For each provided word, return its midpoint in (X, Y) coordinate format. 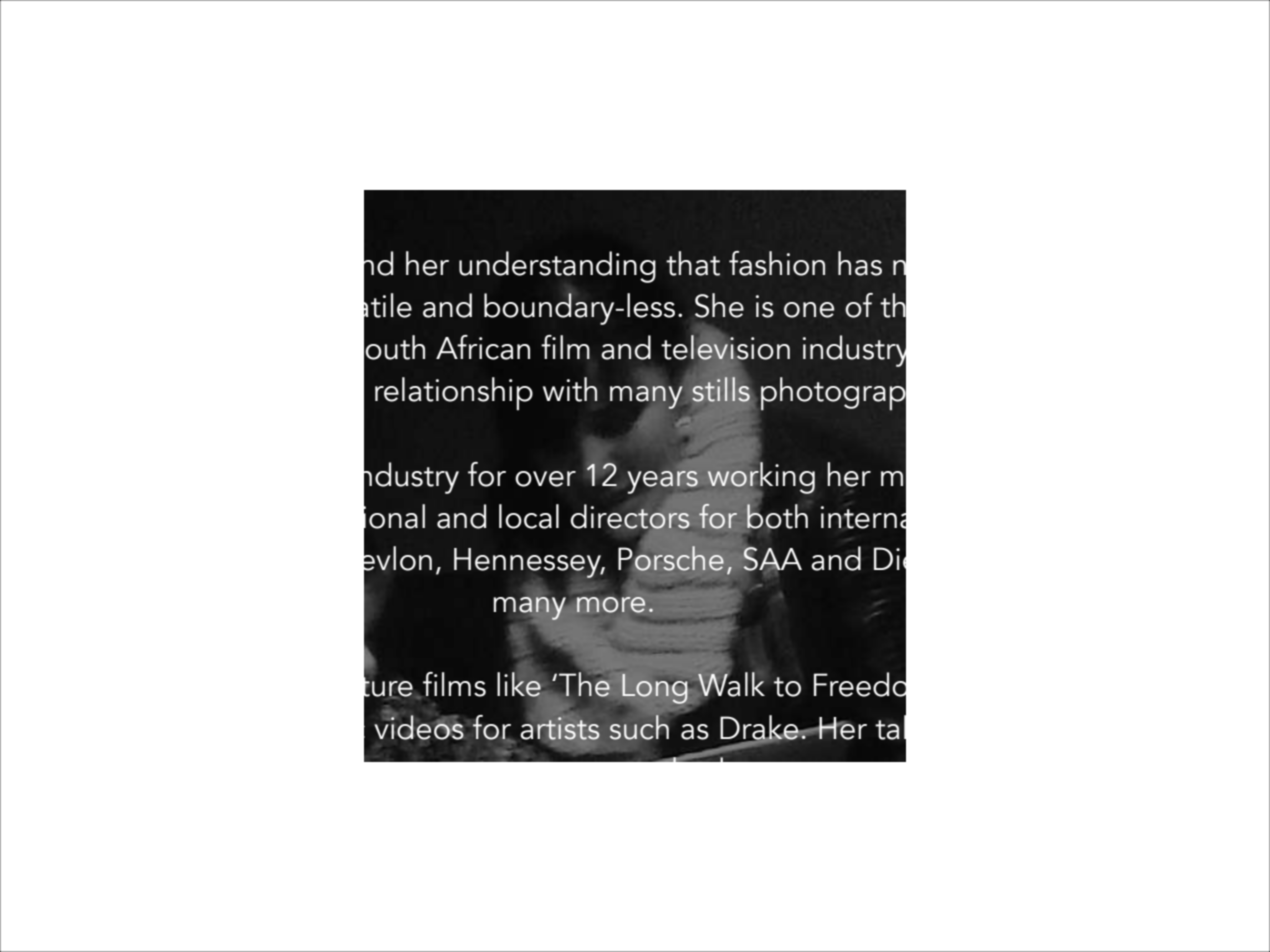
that (693, 263)
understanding (557, 267)
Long (655, 690)
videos (419, 726)
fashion (777, 263)
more (611, 605)
